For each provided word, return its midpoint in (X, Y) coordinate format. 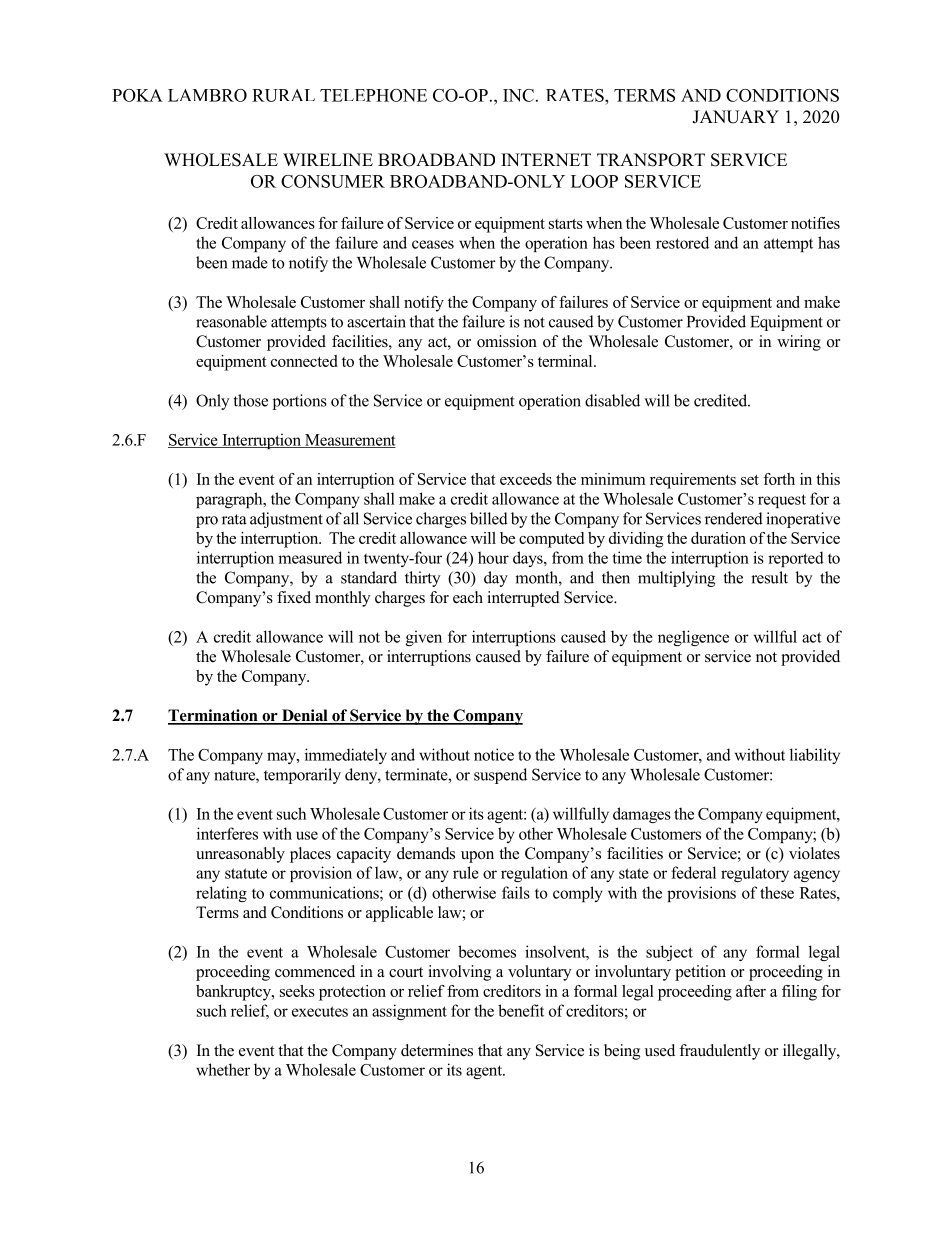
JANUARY (735, 117)
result (769, 577)
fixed (294, 597)
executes (320, 1011)
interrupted (523, 599)
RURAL (283, 95)
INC (518, 95)
